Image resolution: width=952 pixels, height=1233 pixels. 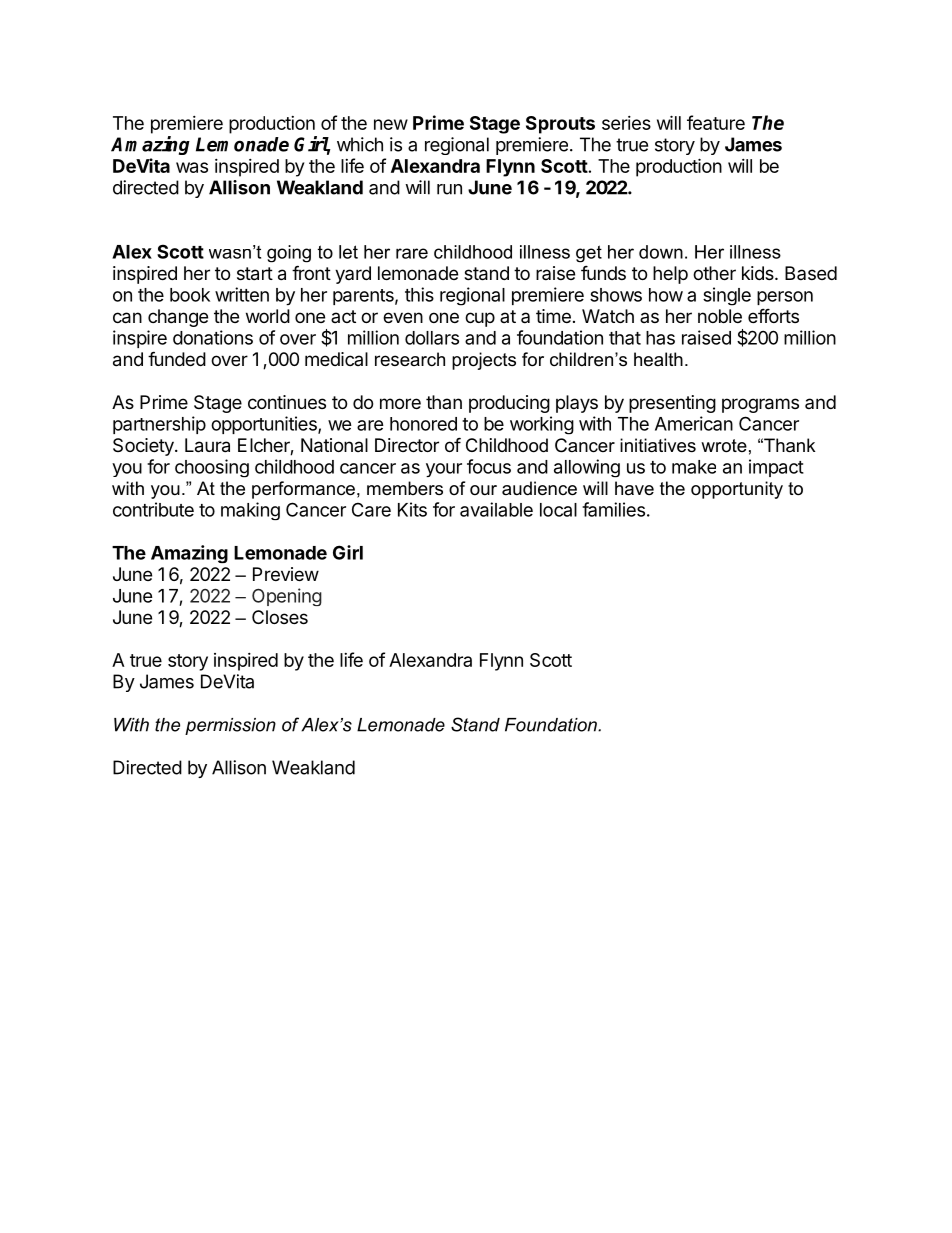 What do you see at coordinates (737, 490) in the image?
I see `opportunity` at bounding box center [737, 490].
